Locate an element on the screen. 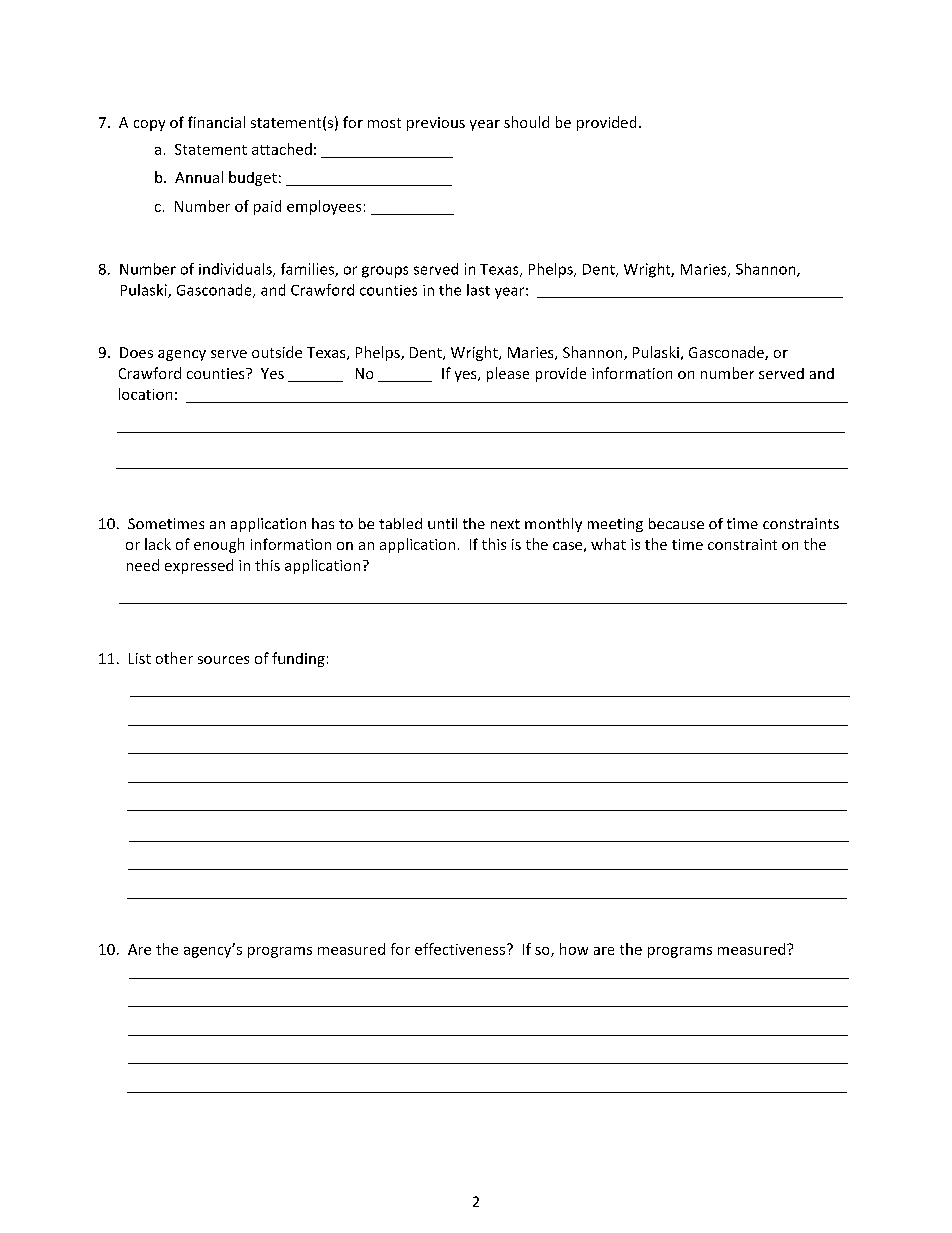 Image resolution: width=952 pixels, height=1233 pixels. please is located at coordinates (508, 374).
